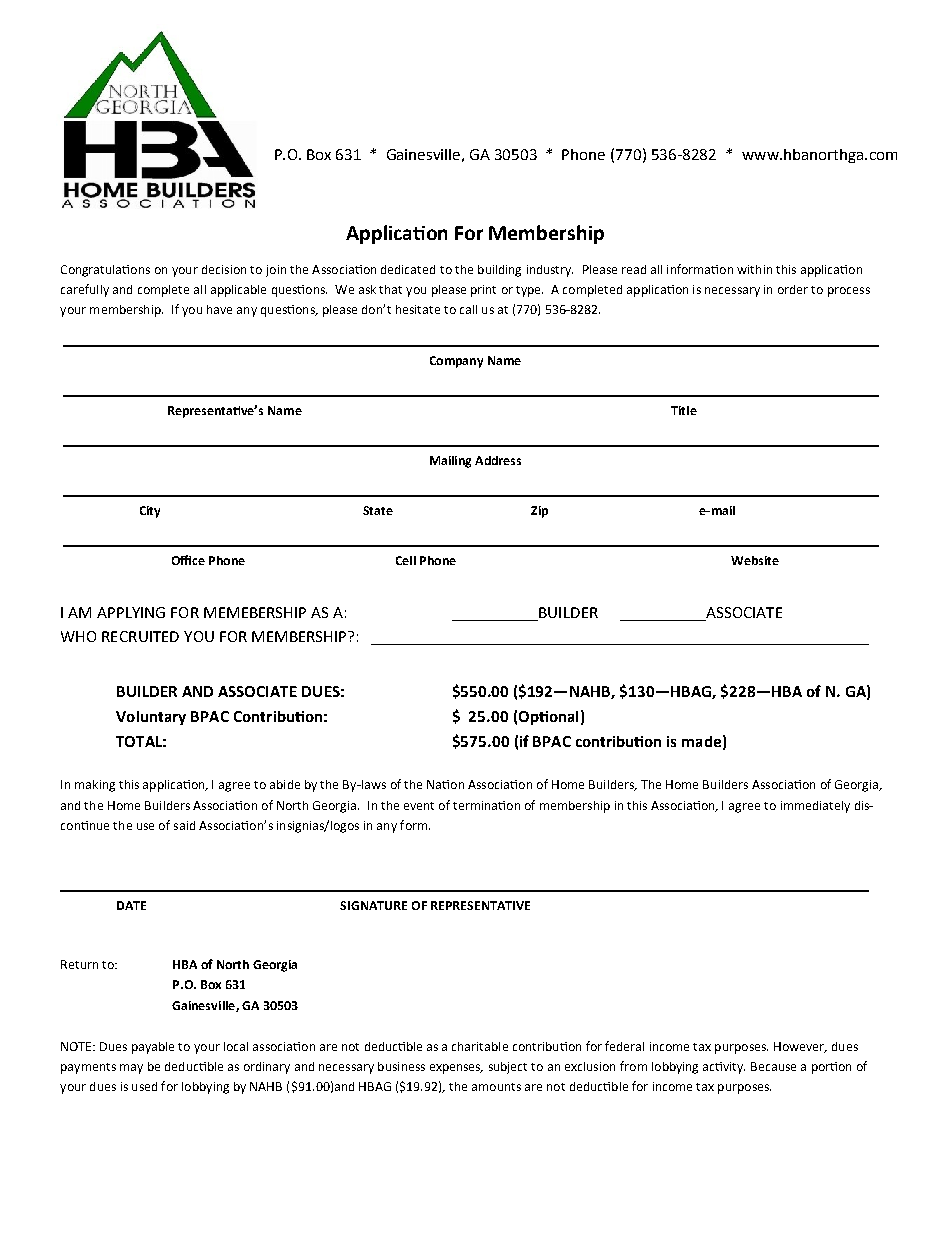  I want to click on event, so click(419, 806).
